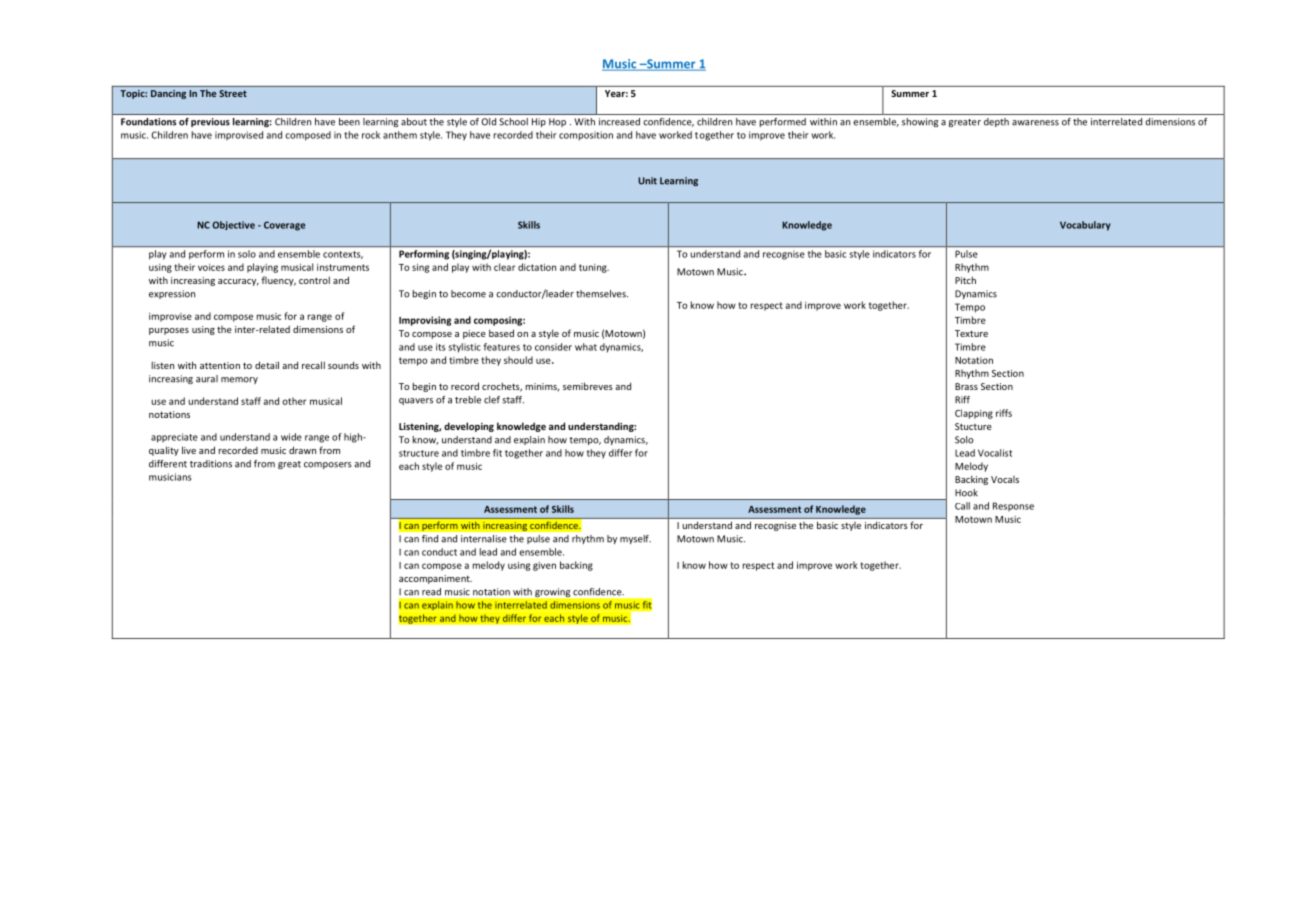 This image has height=924, width=1308. I want to click on Street, so click(233, 93).
